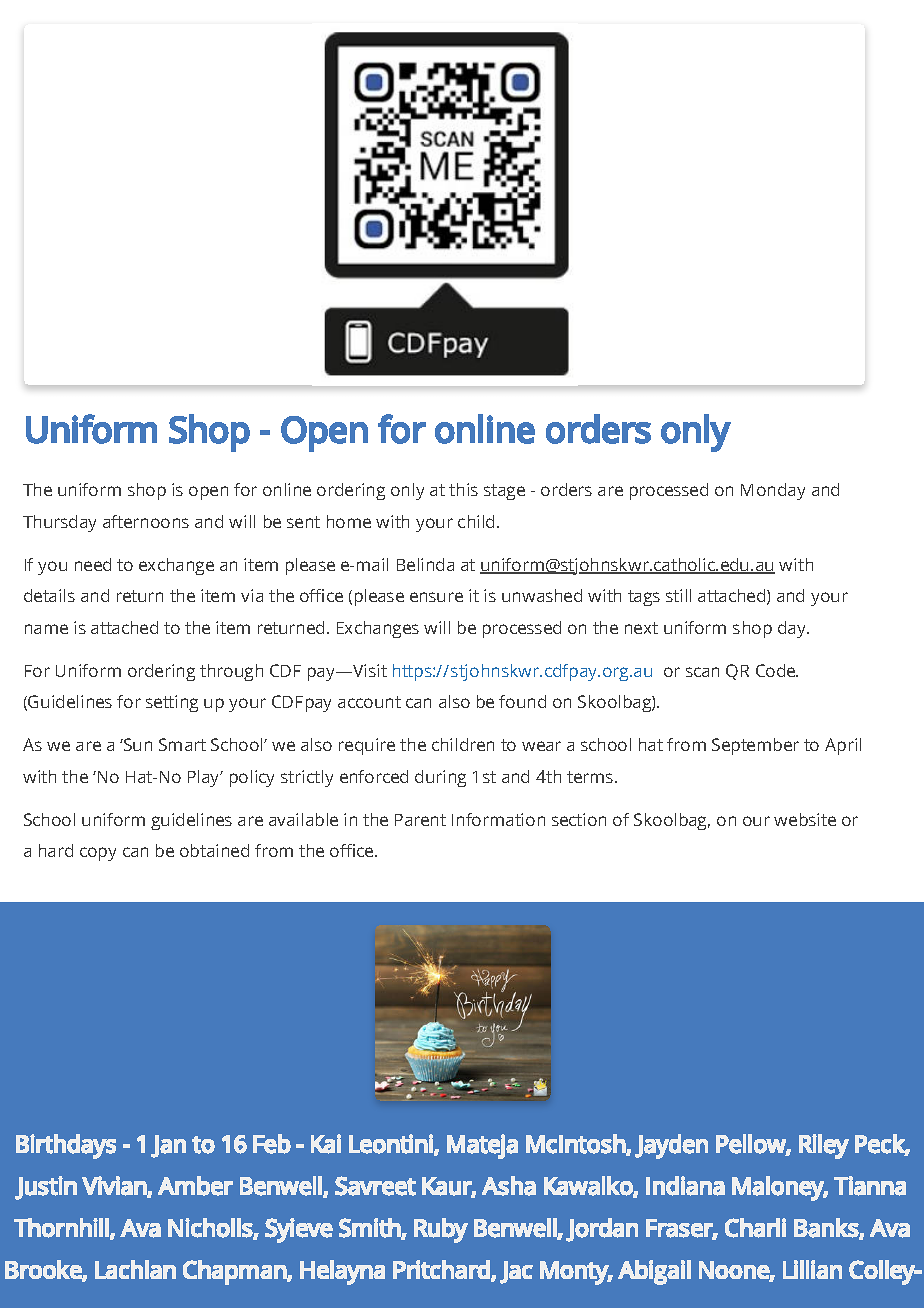 The image size is (924, 1308). I want to click on afternoons, so click(146, 521).
